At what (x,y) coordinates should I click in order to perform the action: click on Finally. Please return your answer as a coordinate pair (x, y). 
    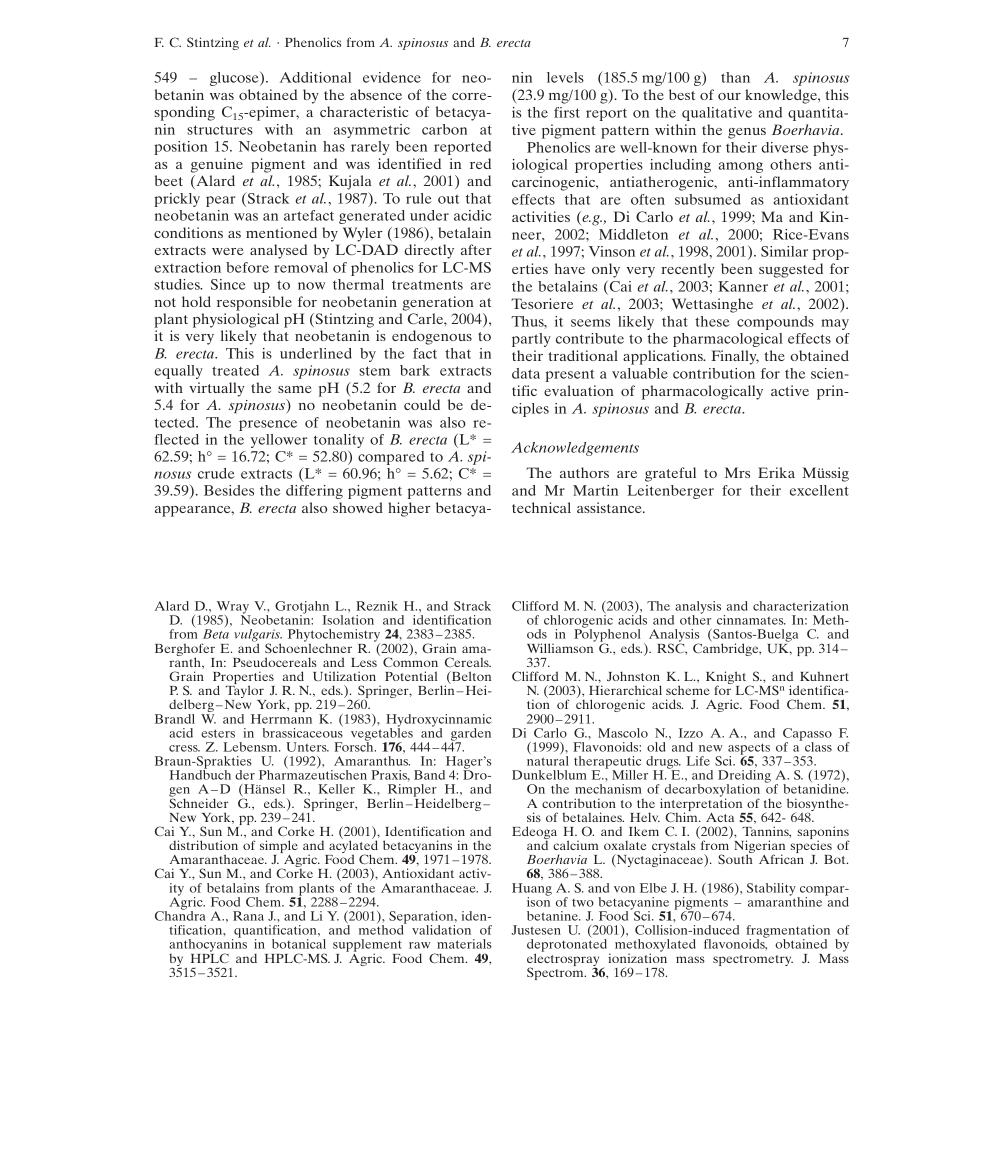
    Looking at the image, I should click on (735, 357).
